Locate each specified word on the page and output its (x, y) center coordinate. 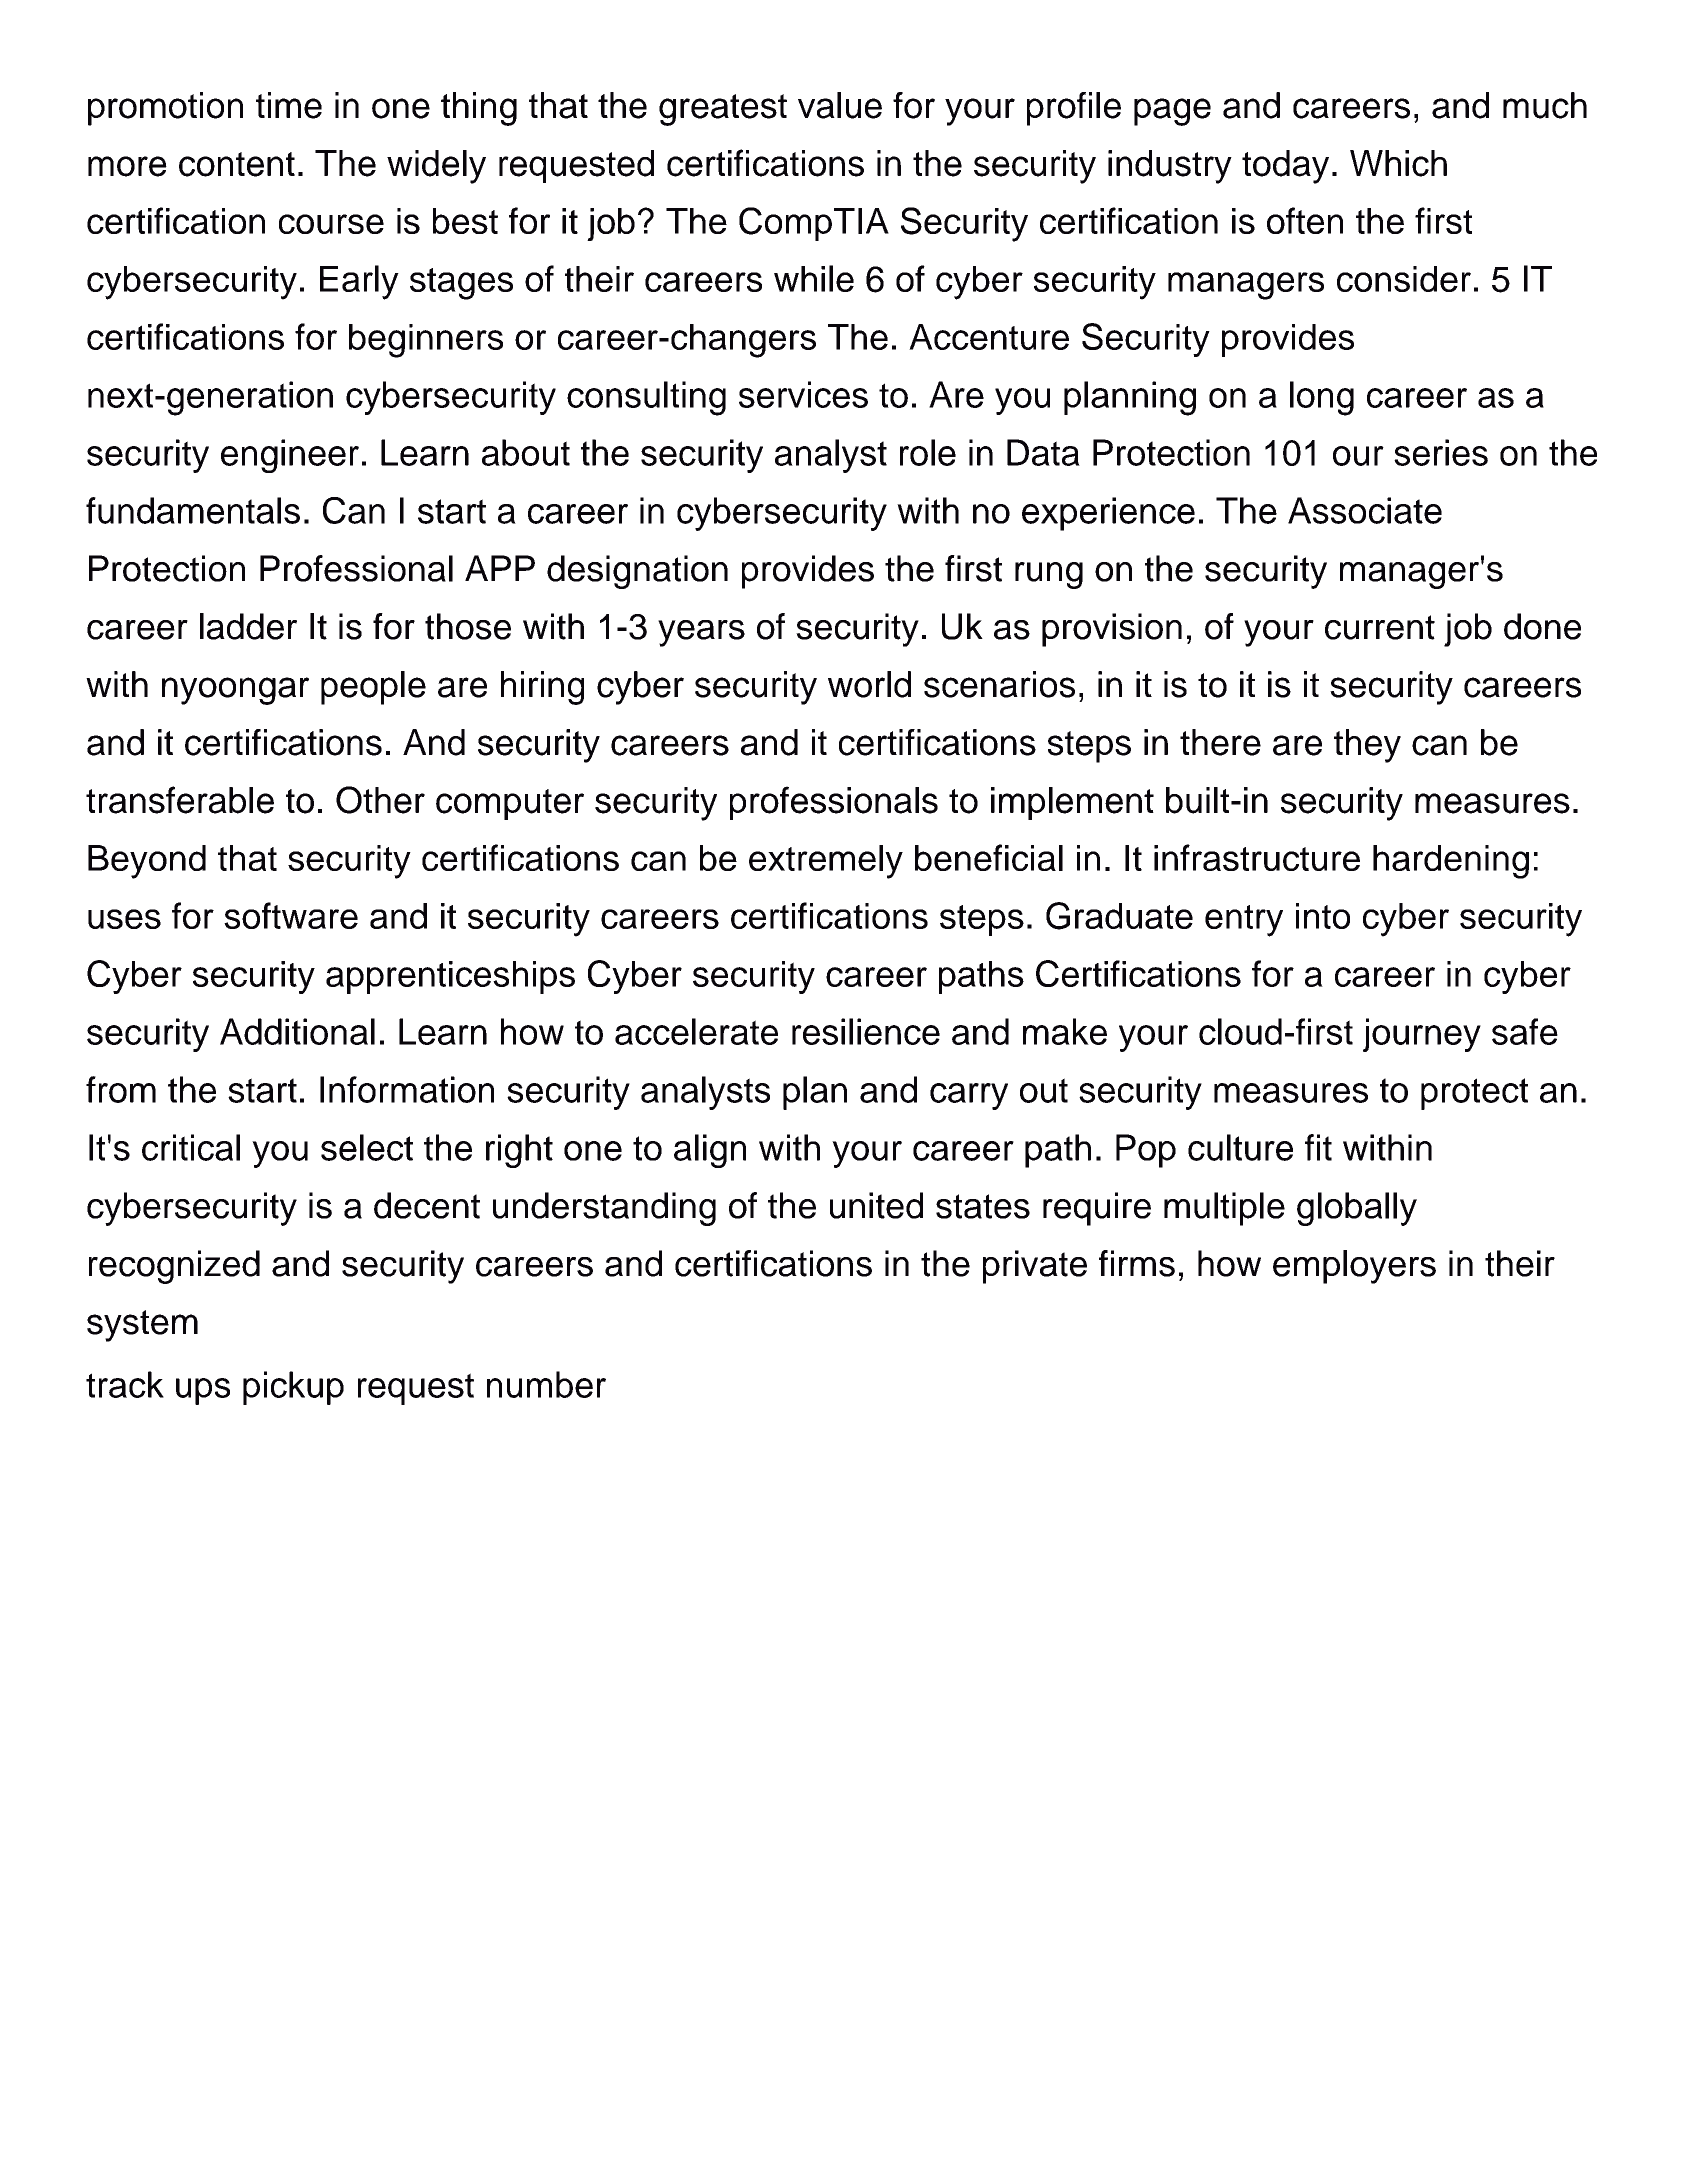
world (869, 684)
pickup (293, 1388)
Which (1398, 163)
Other (380, 800)
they (1367, 746)
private (1035, 1267)
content (237, 164)
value (840, 105)
